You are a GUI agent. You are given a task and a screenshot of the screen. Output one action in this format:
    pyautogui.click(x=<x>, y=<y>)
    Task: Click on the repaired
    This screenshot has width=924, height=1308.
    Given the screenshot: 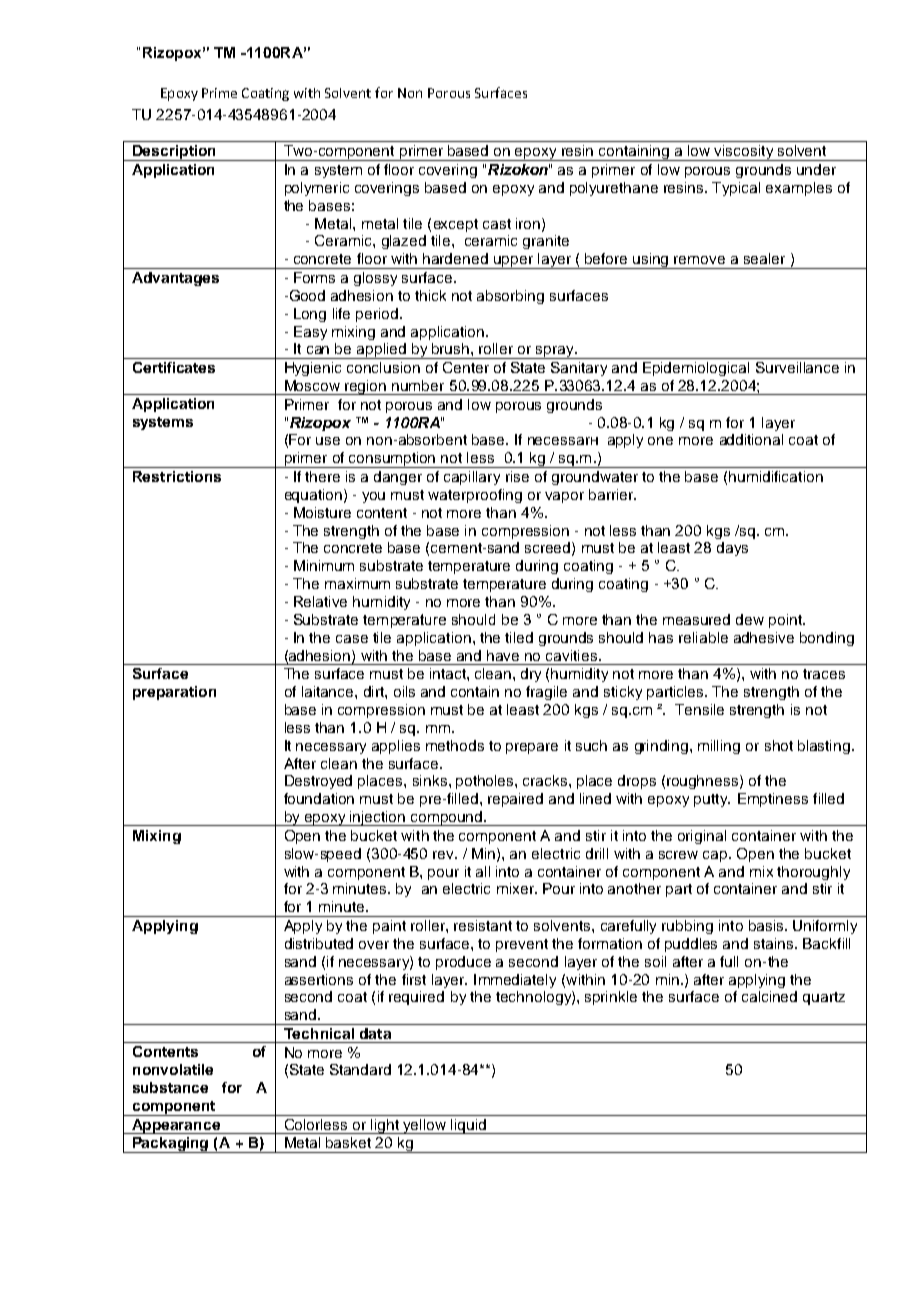 What is the action you would take?
    pyautogui.click(x=515, y=800)
